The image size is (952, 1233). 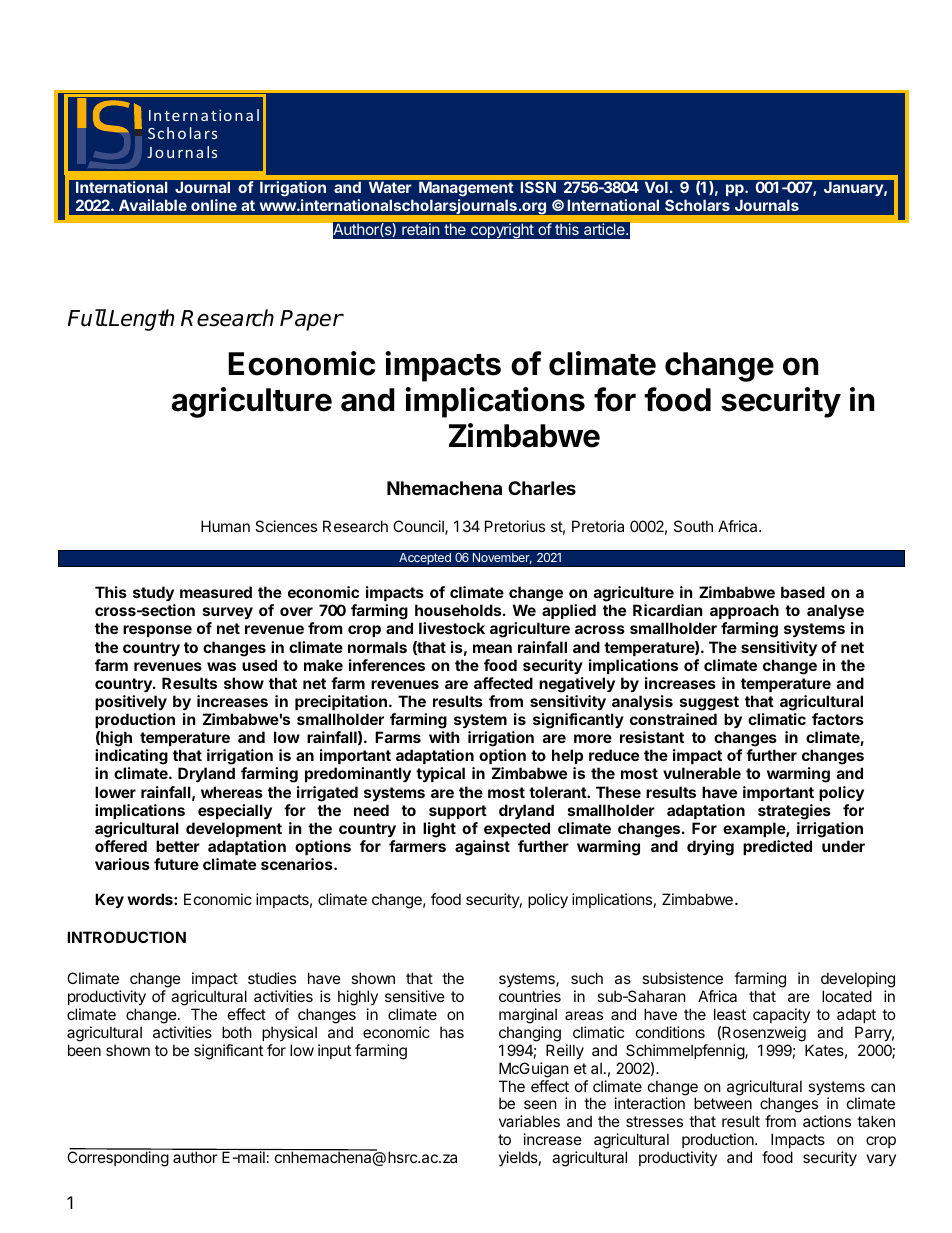 What do you see at coordinates (777, 847) in the document?
I see `predicted` at bounding box center [777, 847].
